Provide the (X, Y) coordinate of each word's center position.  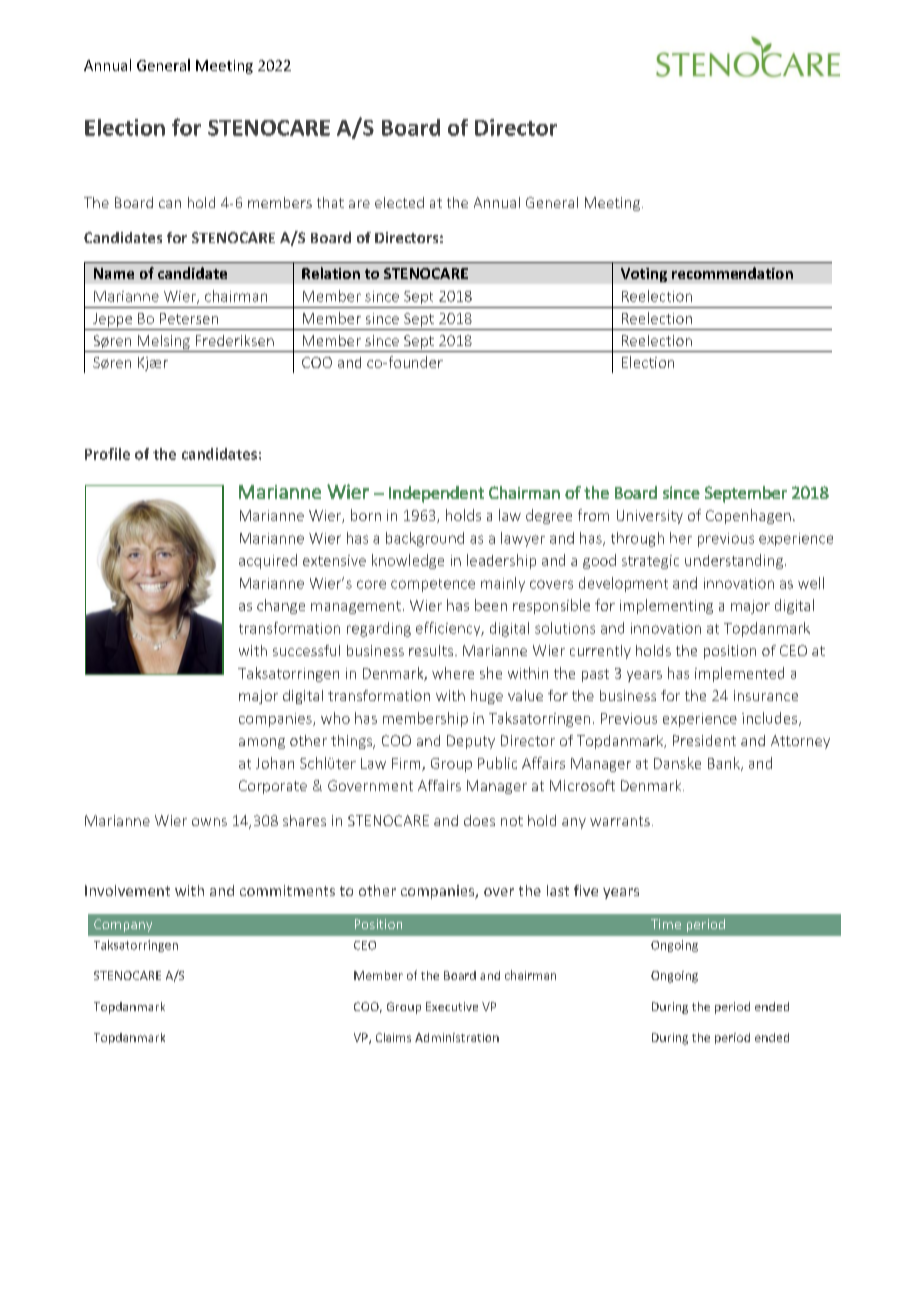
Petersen (189, 318)
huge (487, 697)
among (262, 743)
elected (399, 202)
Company (123, 925)
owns (209, 822)
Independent (436, 494)
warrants (620, 821)
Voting (644, 275)
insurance (766, 695)
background (425, 539)
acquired (268, 561)
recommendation (732, 273)
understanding (734, 561)
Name (114, 273)
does (479, 820)
